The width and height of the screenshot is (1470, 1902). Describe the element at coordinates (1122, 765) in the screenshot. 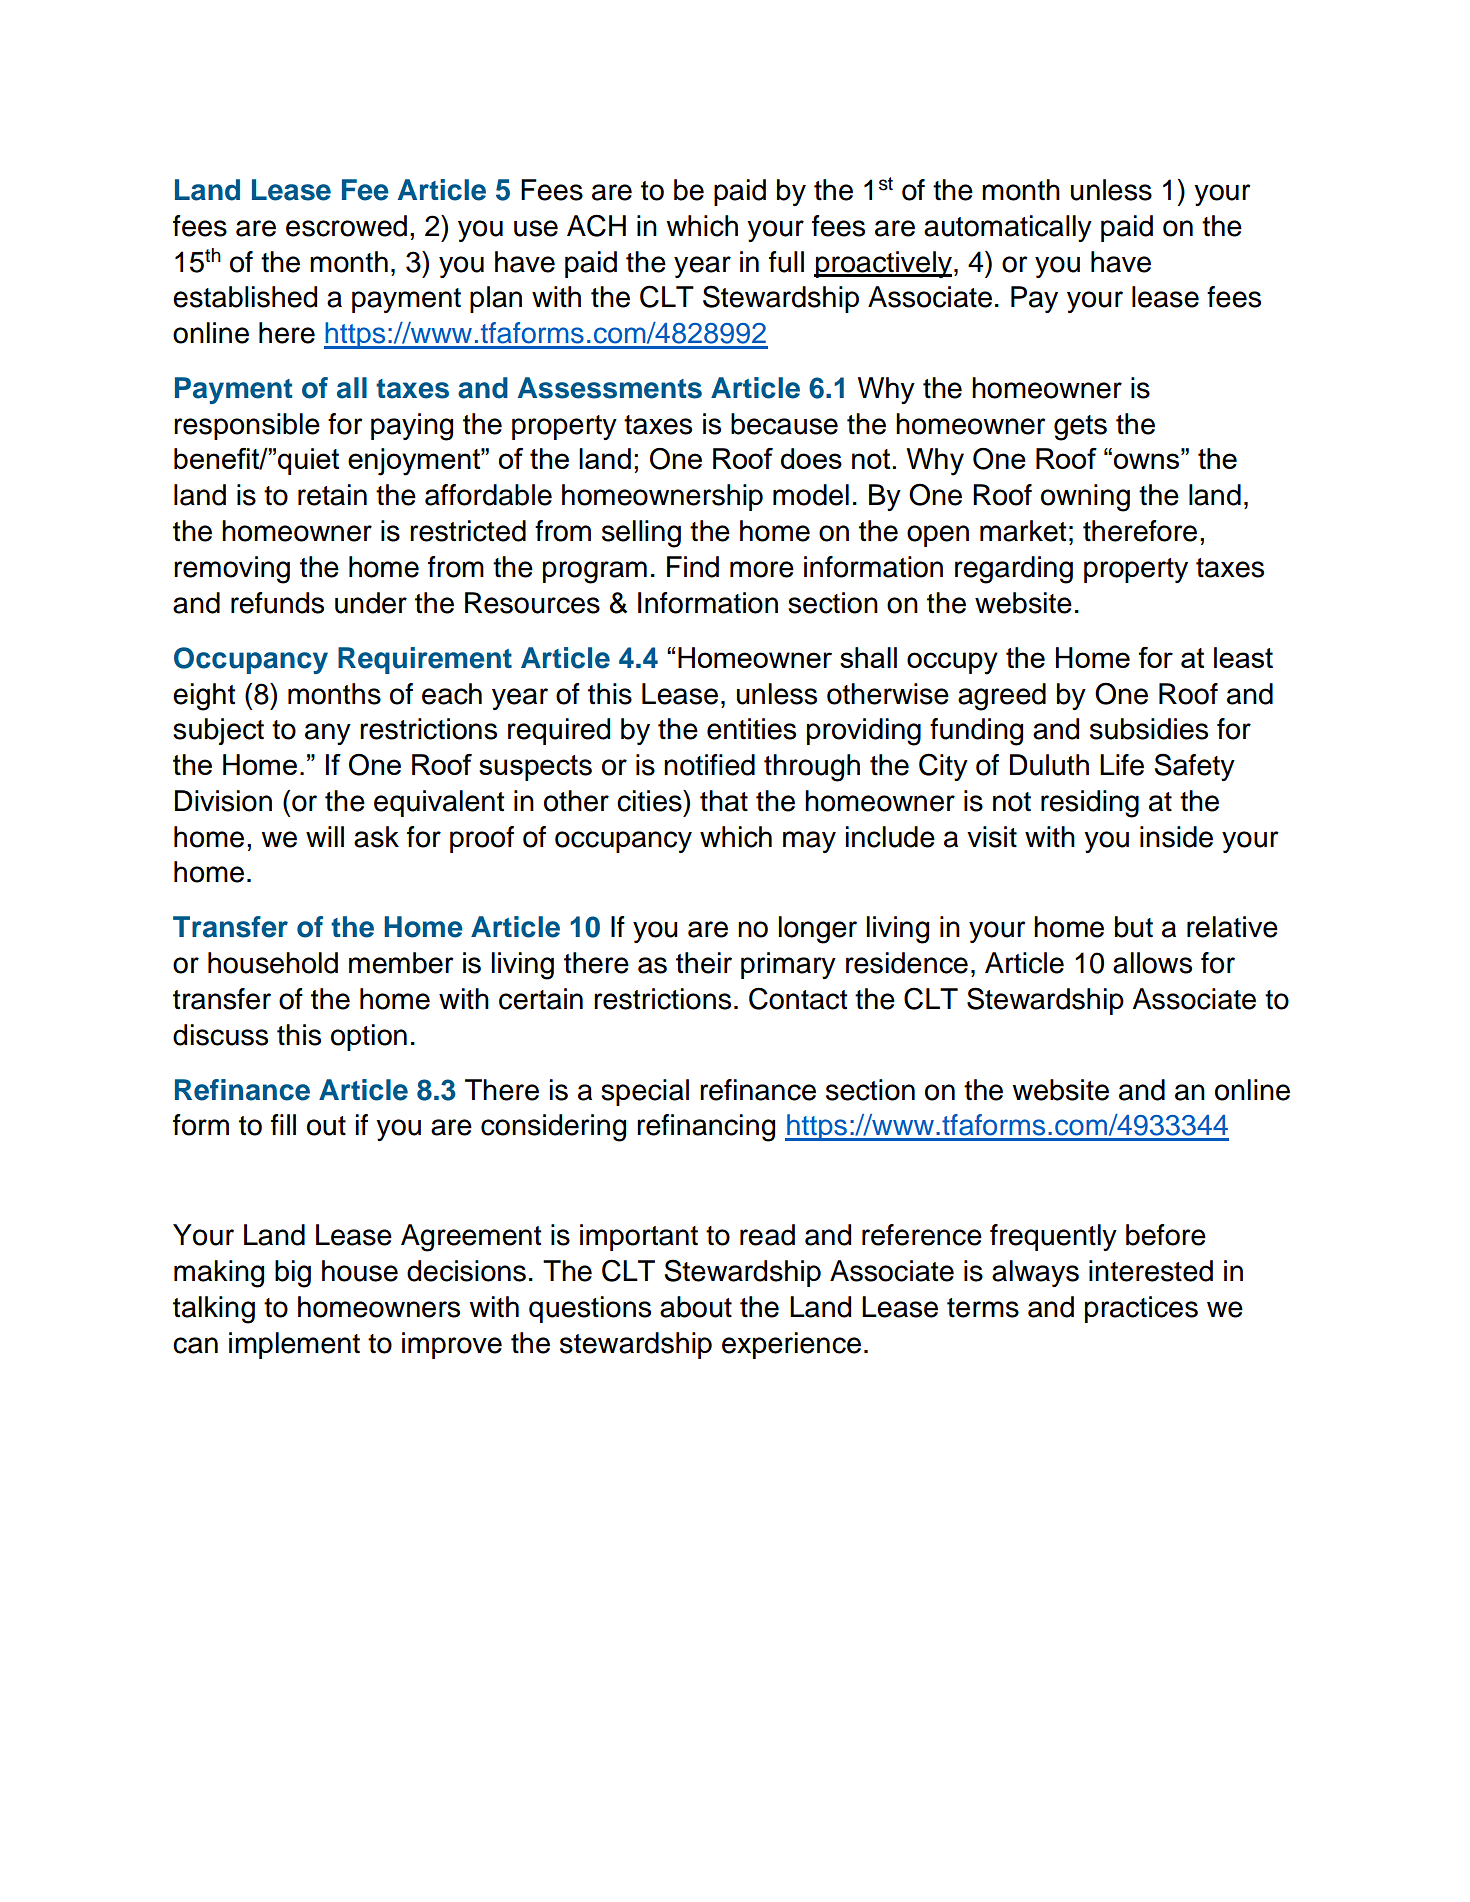

I see `Life` at that location.
